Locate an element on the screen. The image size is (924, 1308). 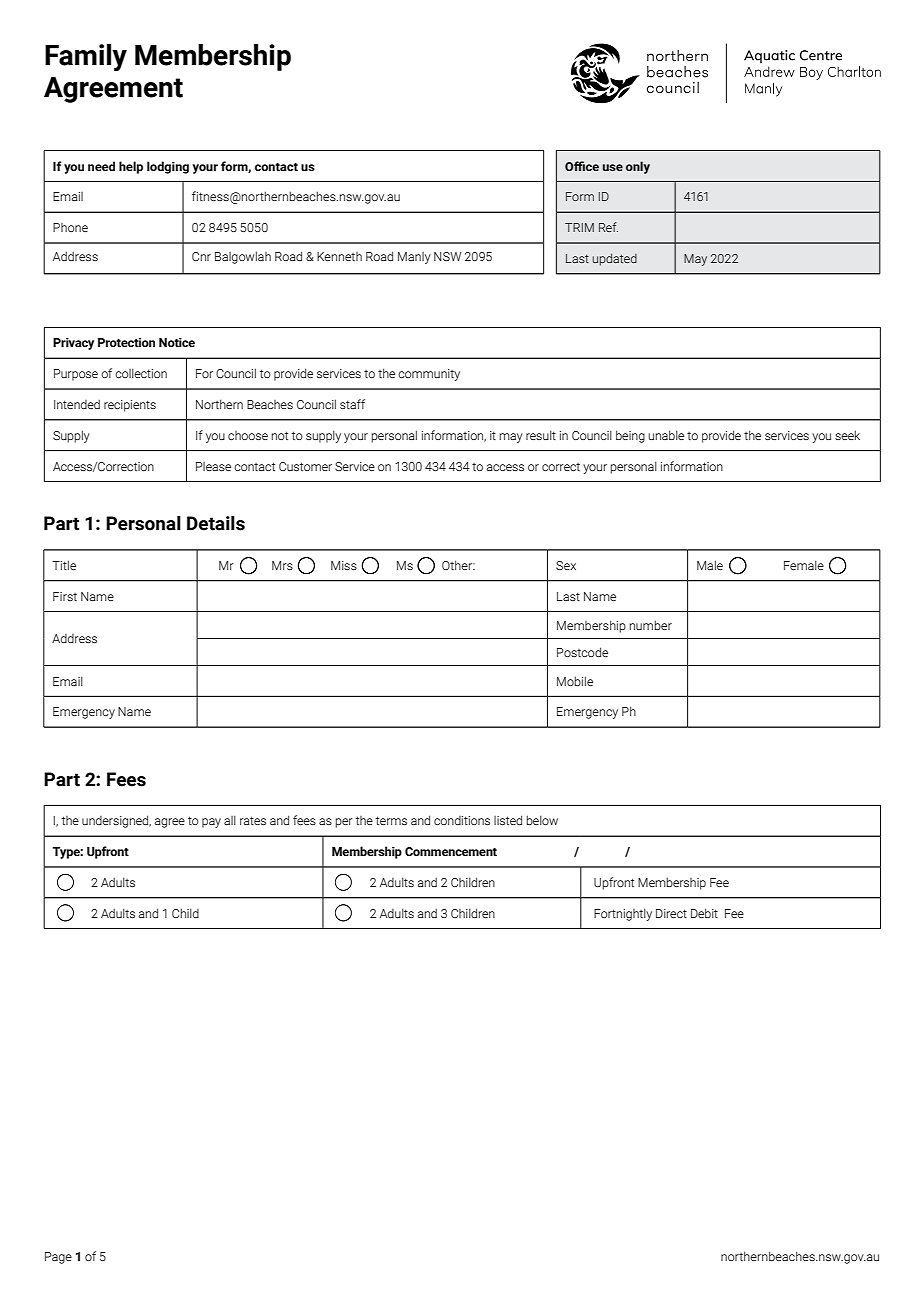
Other is located at coordinates (458, 565).
